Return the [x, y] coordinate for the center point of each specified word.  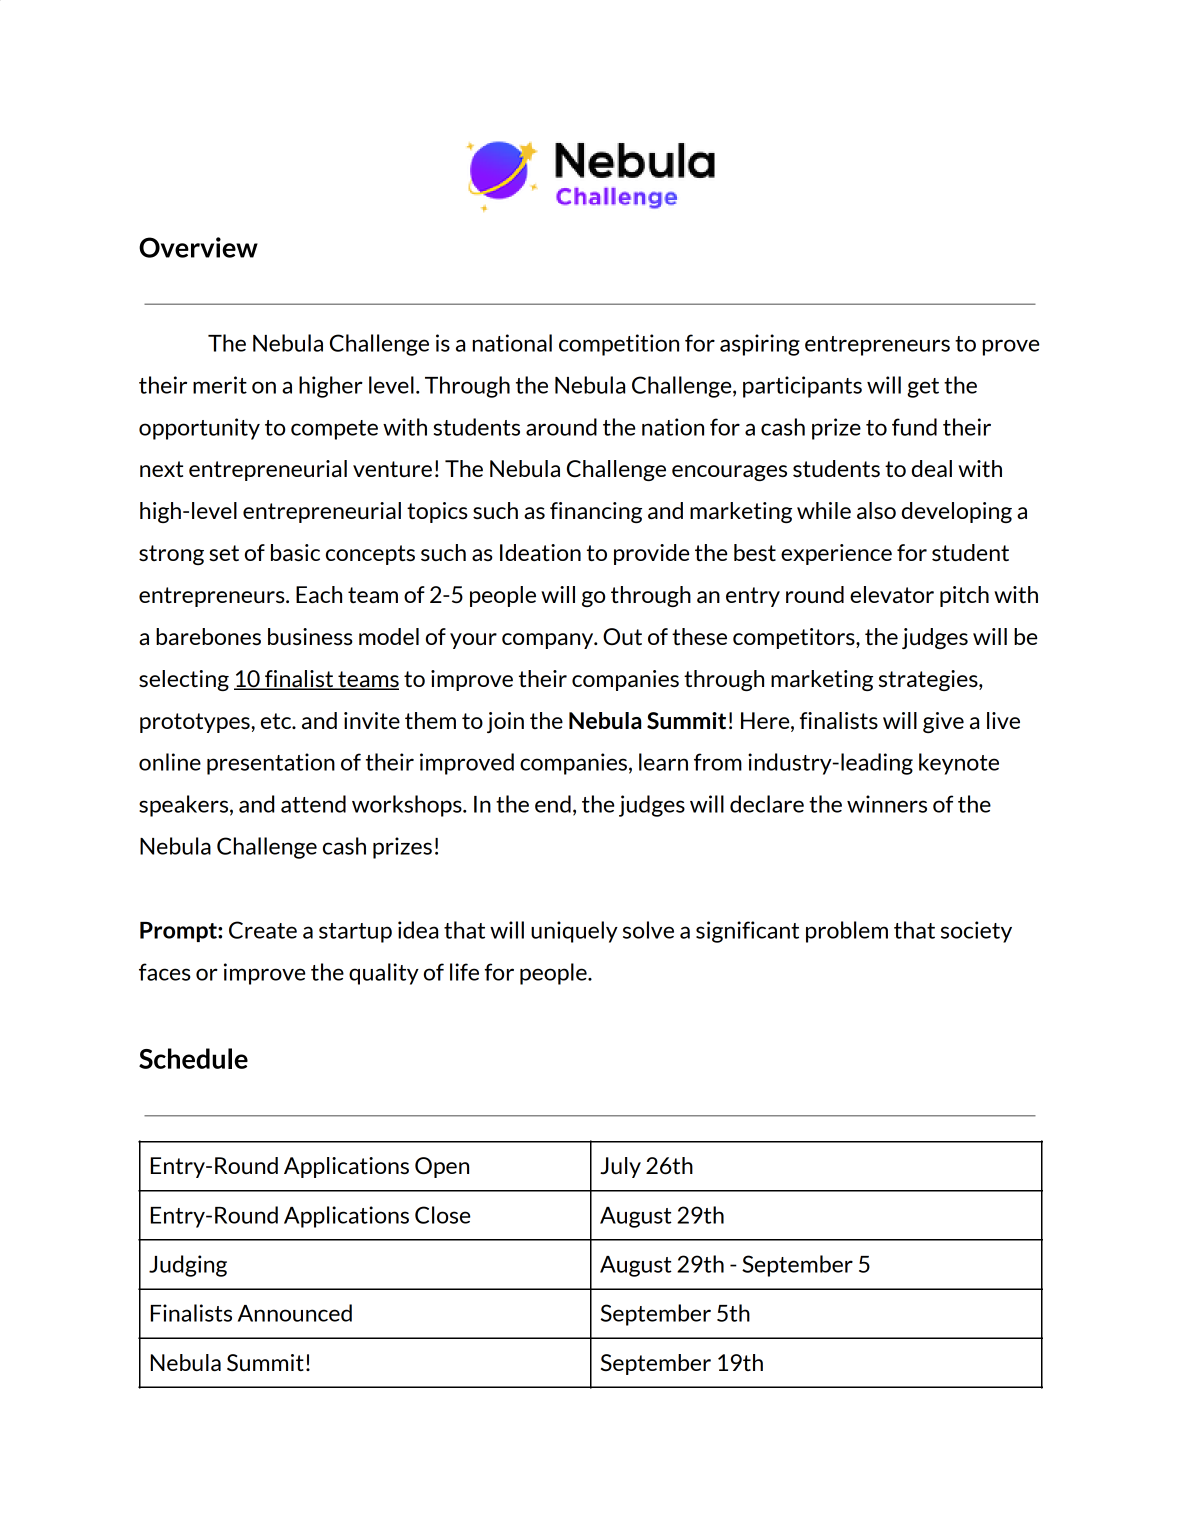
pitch [964, 596]
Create [263, 930]
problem [847, 932]
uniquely [574, 932]
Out [622, 636]
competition [619, 345]
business [310, 636]
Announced [295, 1313]
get [923, 388]
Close [442, 1215]
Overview [198, 247]
